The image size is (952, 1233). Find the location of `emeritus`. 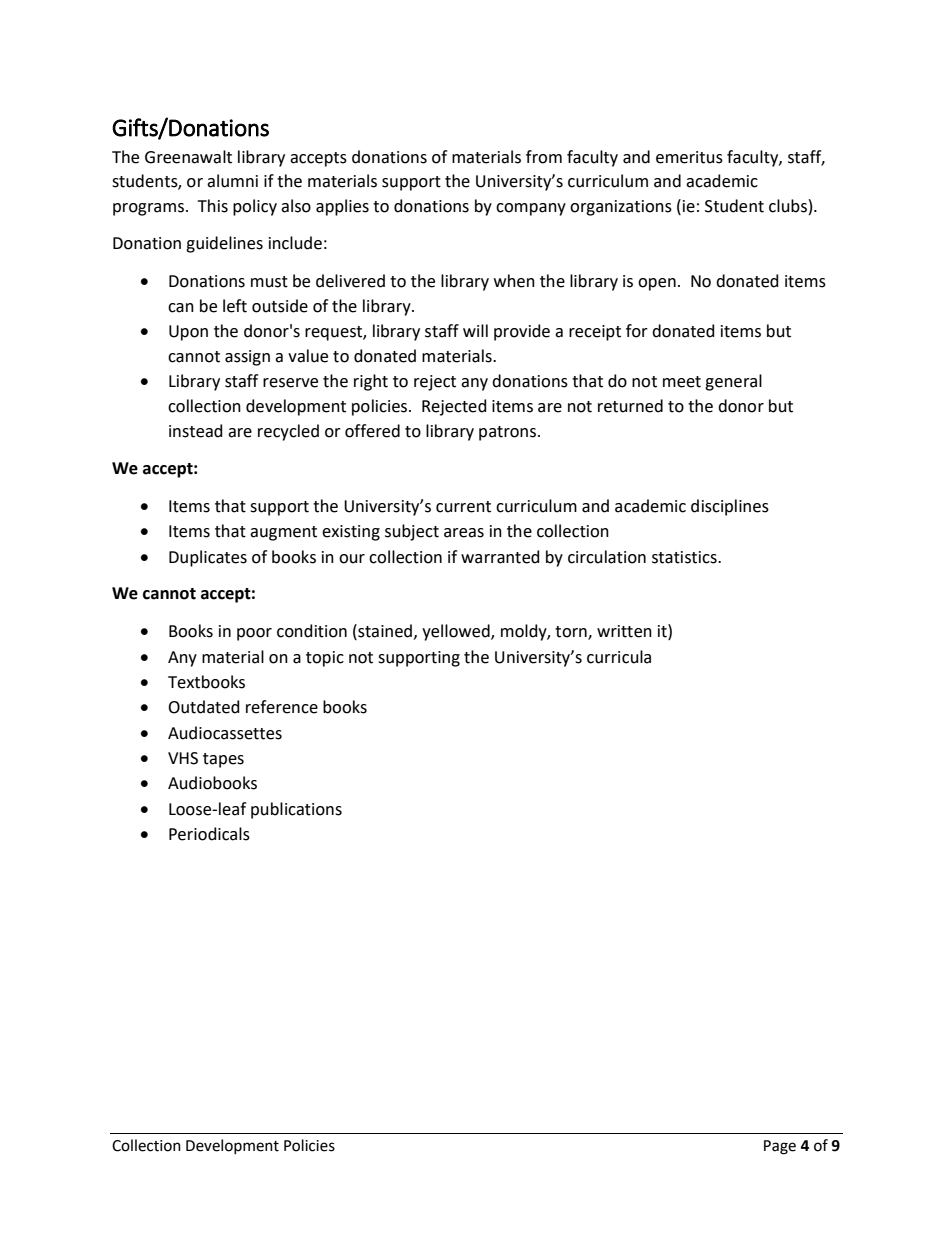

emeritus is located at coordinates (689, 157).
